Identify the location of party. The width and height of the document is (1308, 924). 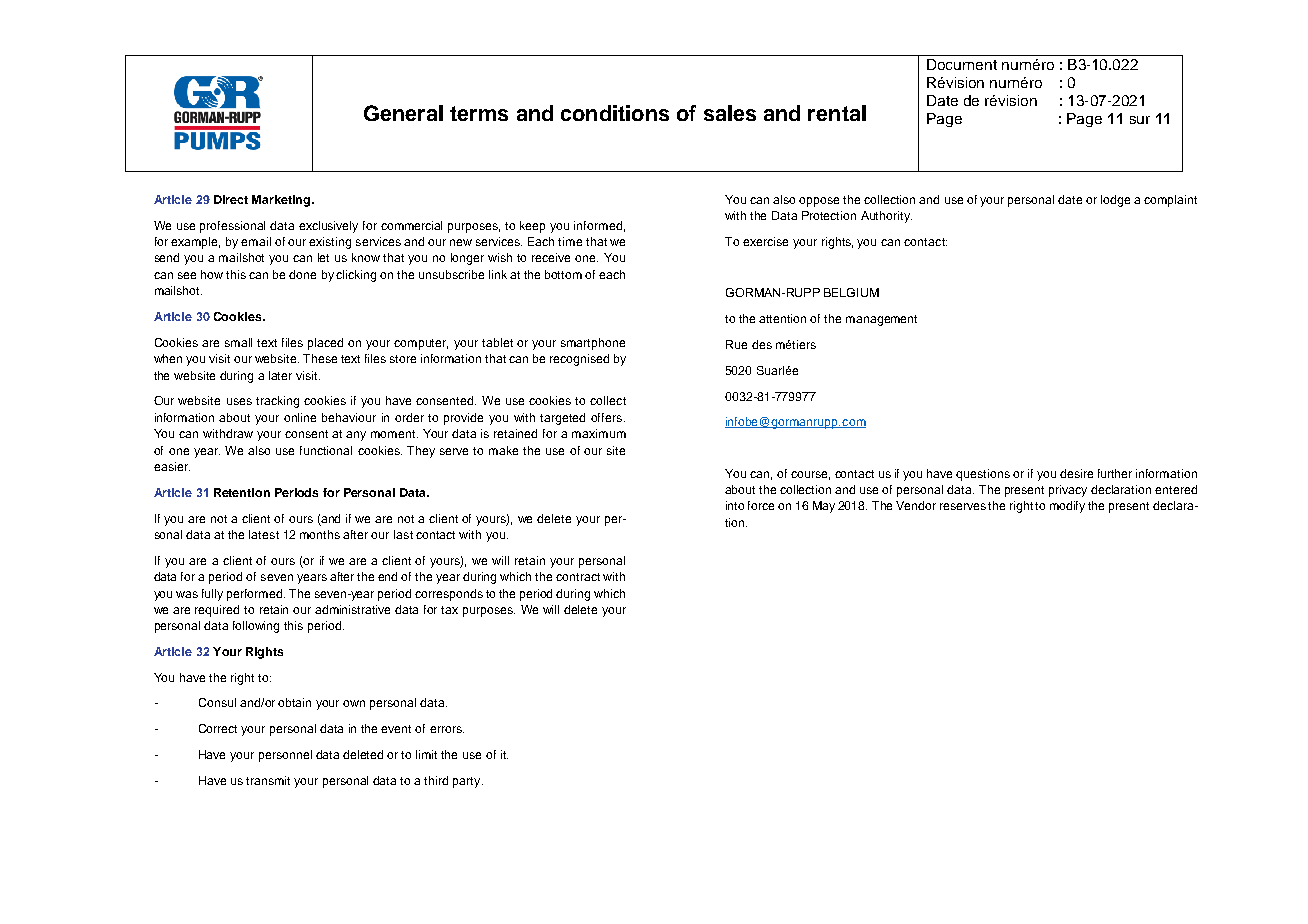
(468, 782).
